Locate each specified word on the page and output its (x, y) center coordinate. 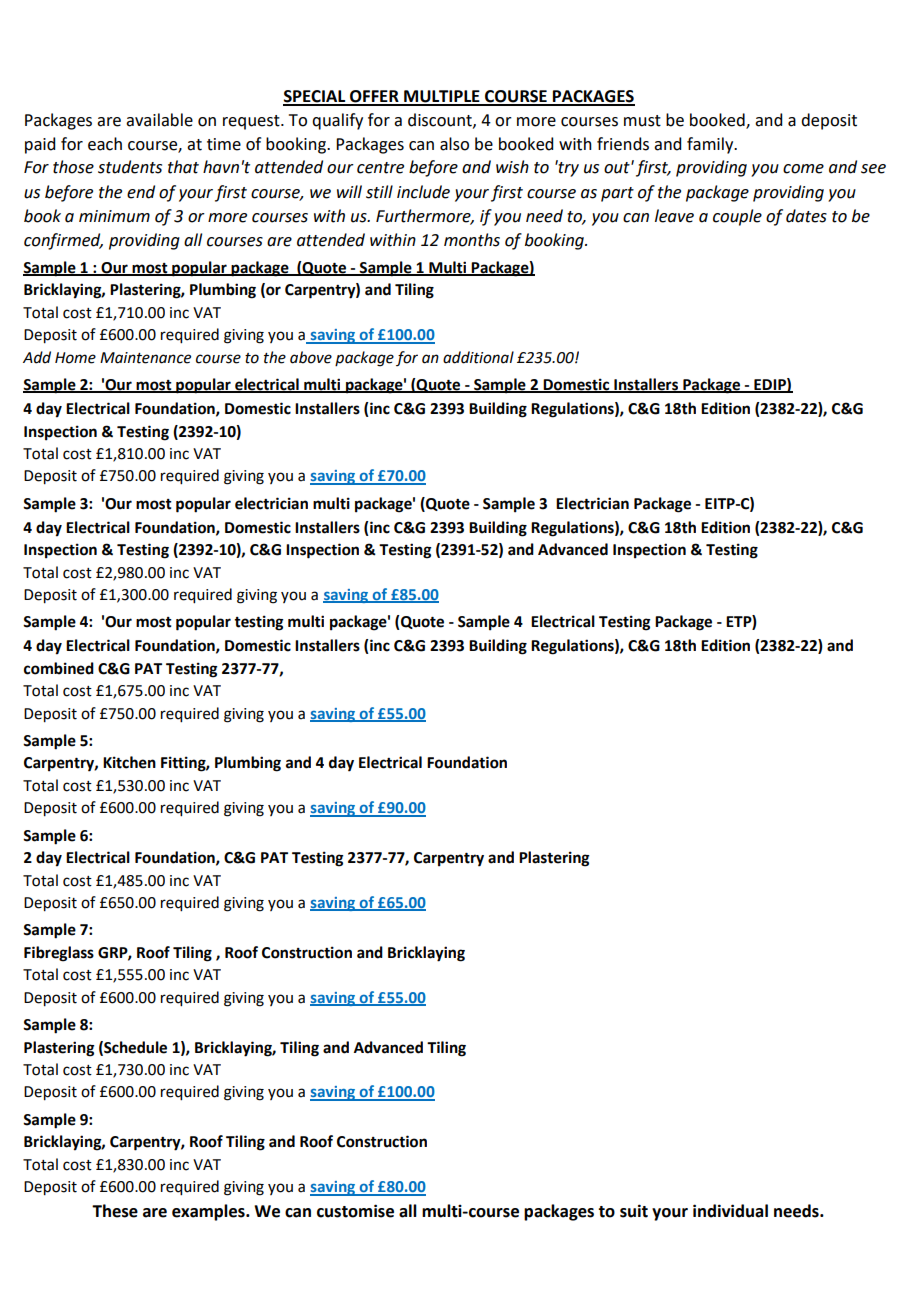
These (115, 1211)
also (454, 144)
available (159, 120)
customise (355, 1211)
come (803, 169)
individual (730, 1211)
